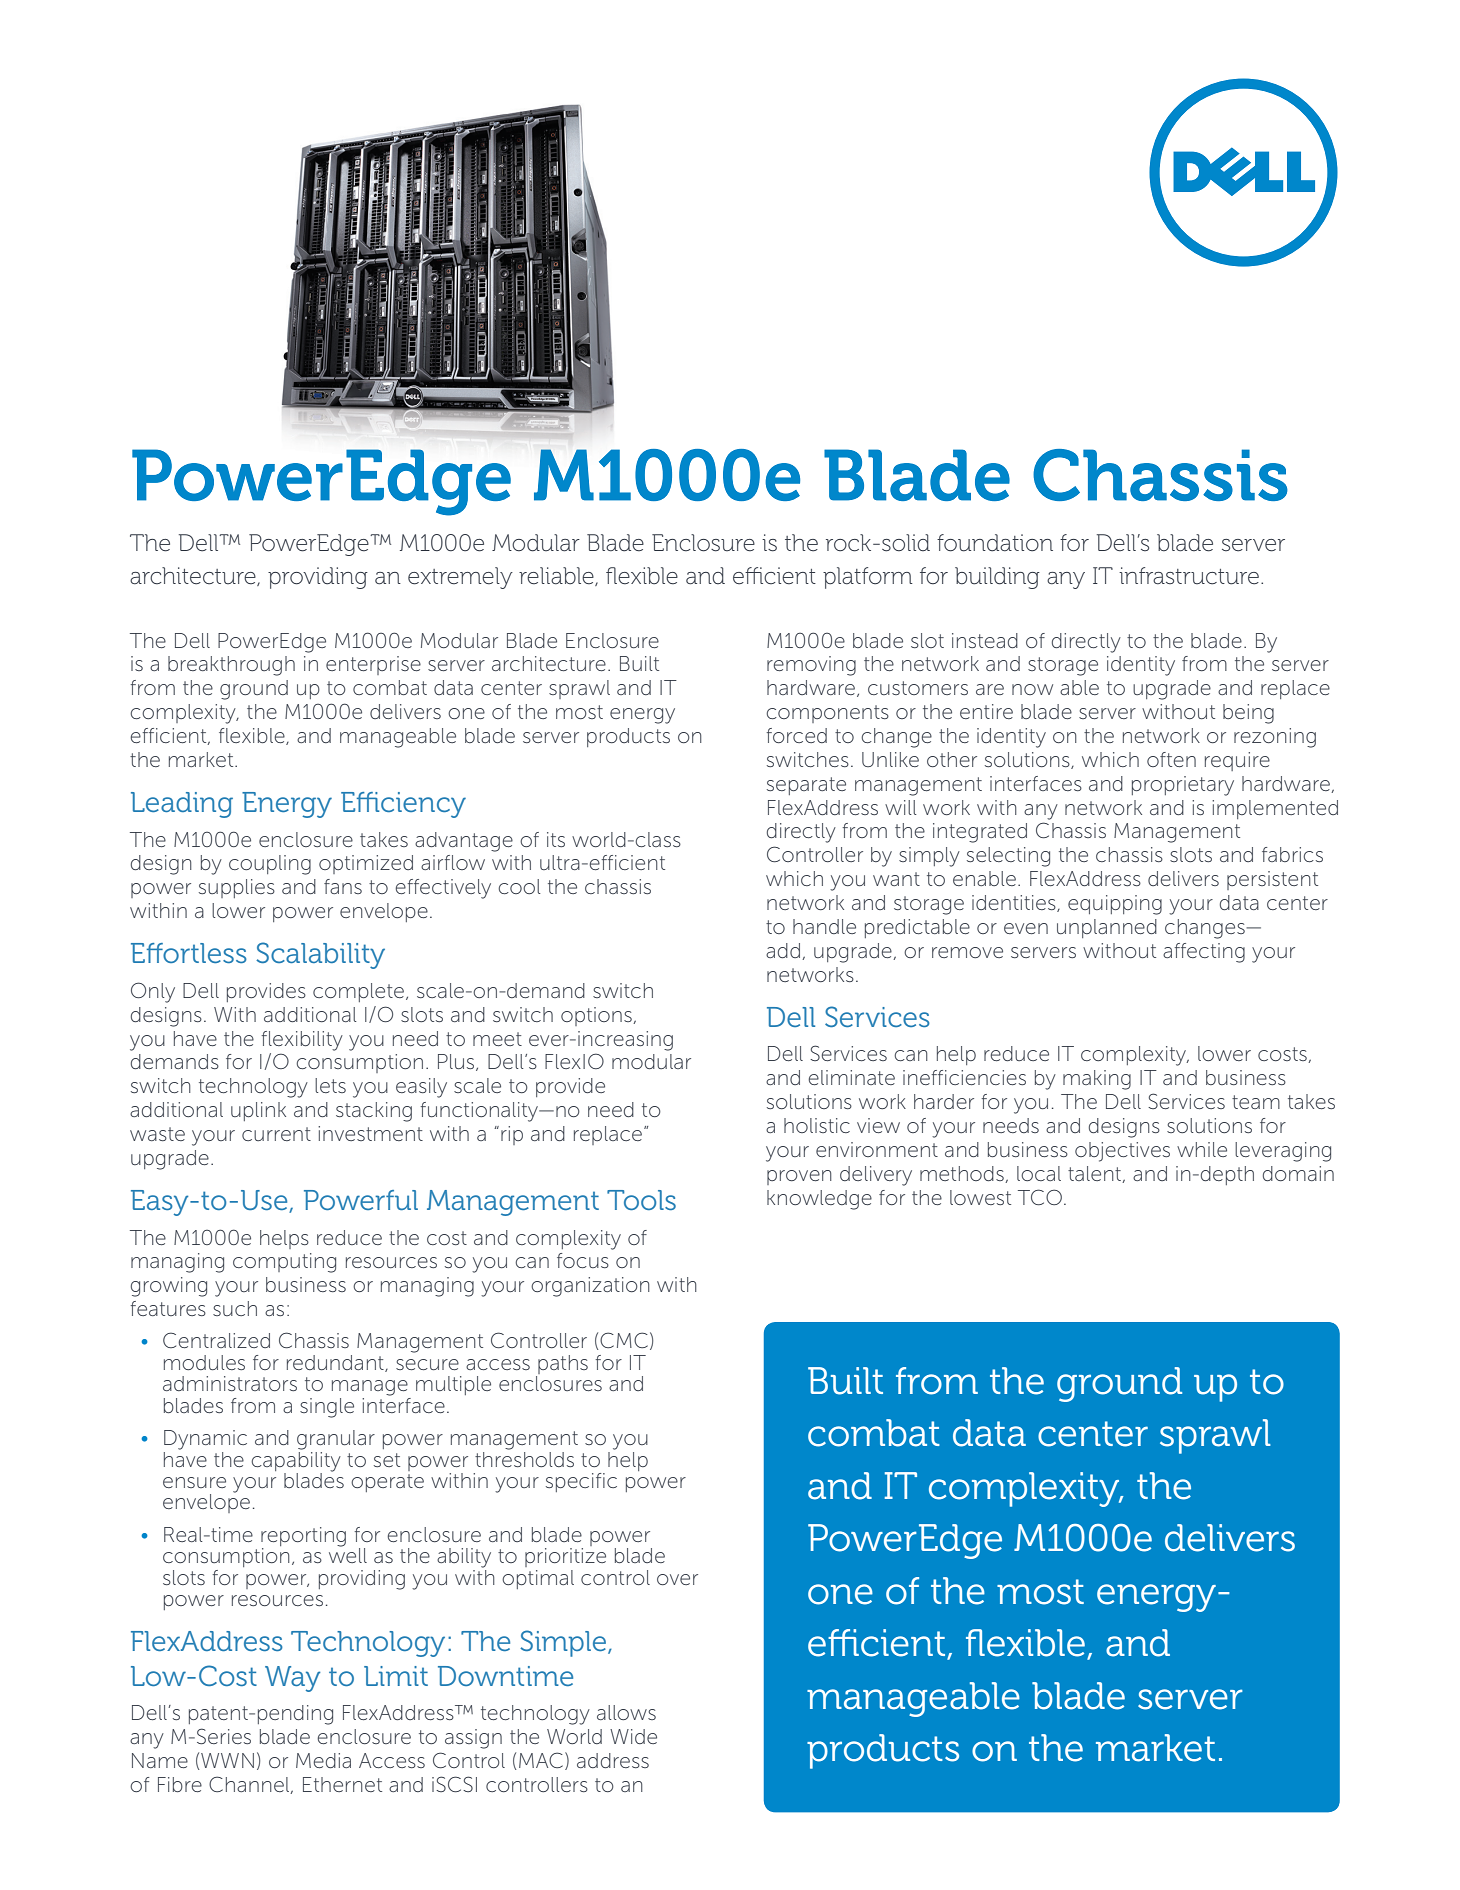  Describe the element at coordinates (231, 666) in the screenshot. I see `breakthrough` at that location.
